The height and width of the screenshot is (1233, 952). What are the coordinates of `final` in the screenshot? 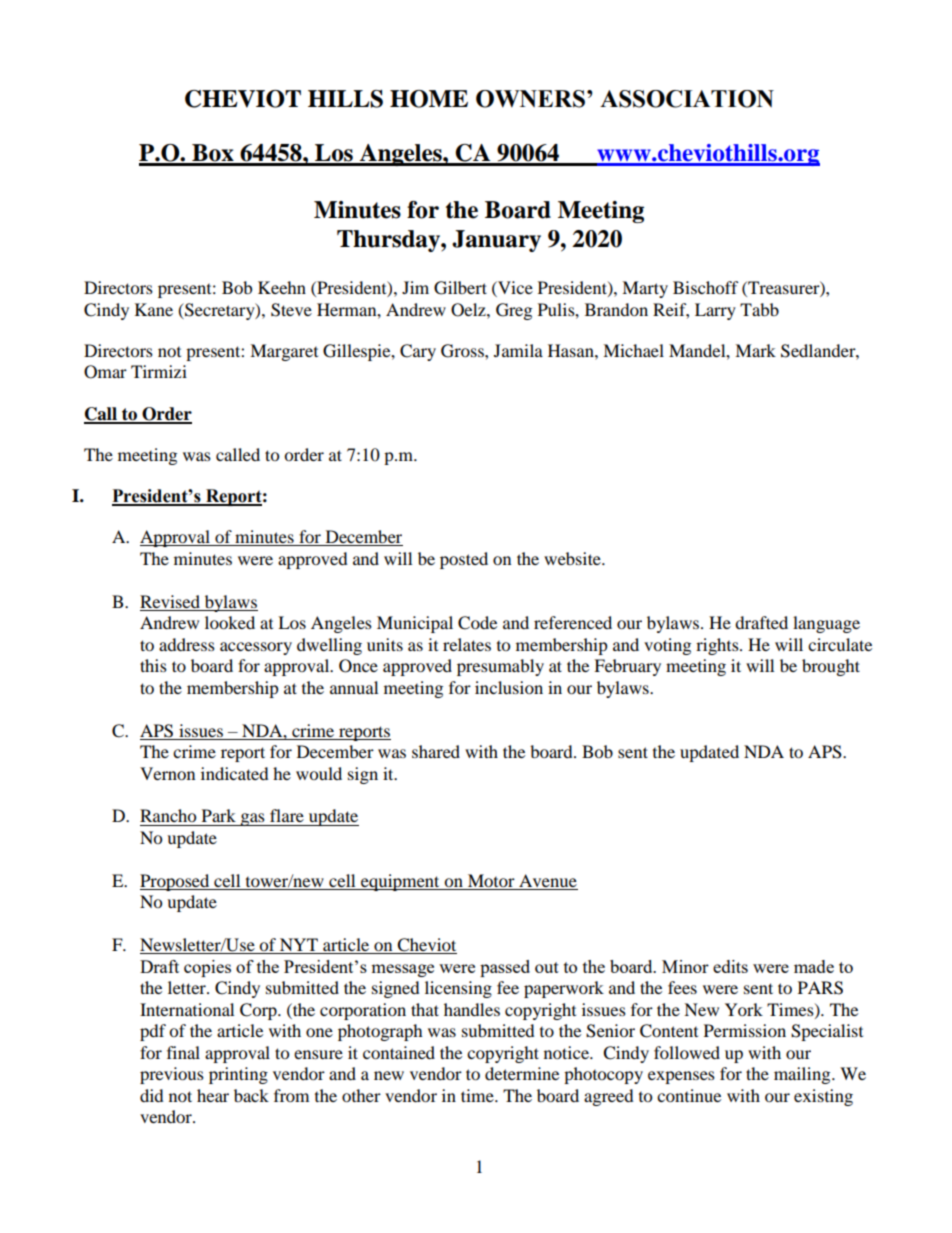 It's located at (183, 1052).
